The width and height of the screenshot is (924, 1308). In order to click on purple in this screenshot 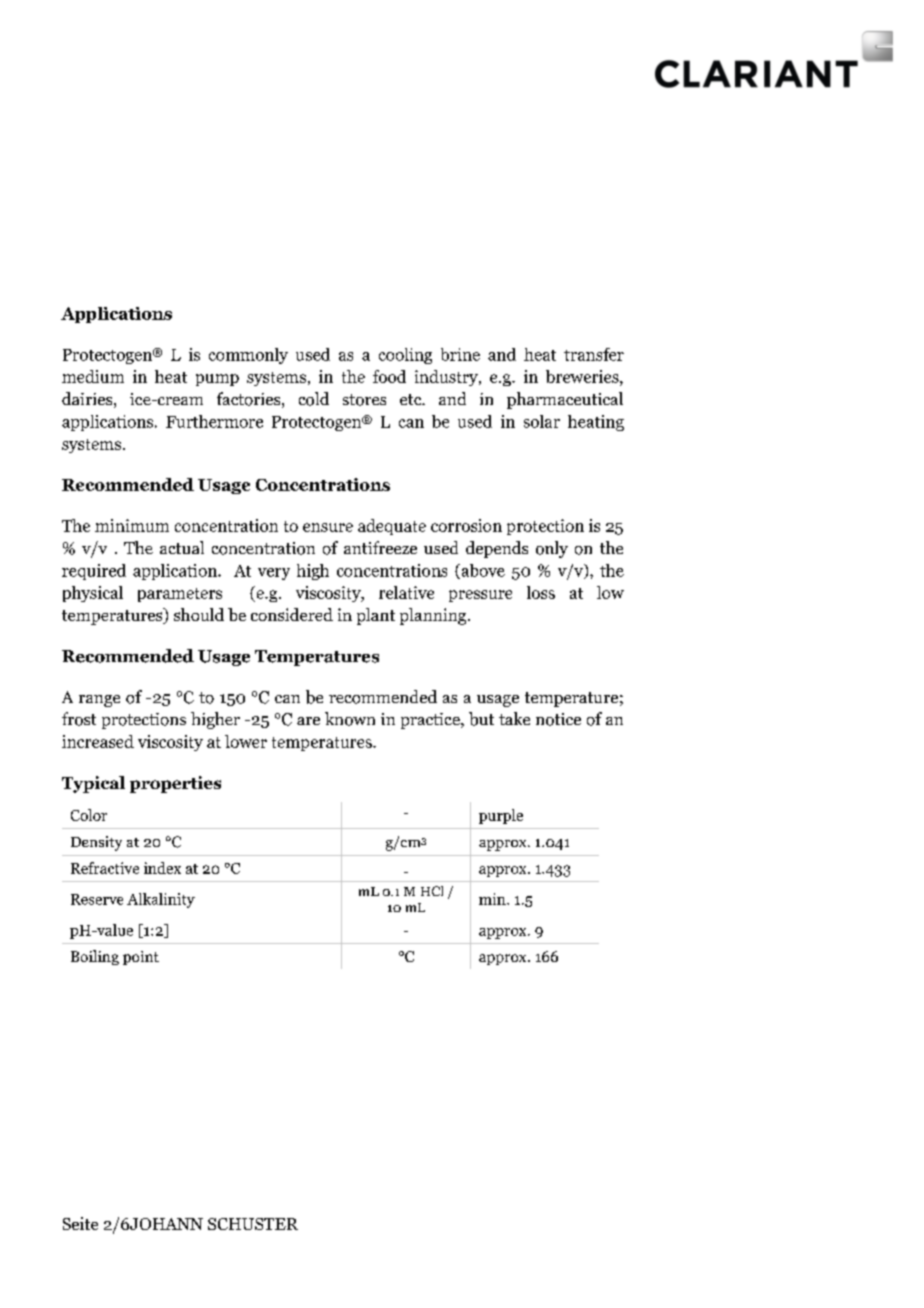, I will do `click(501, 816)`.
